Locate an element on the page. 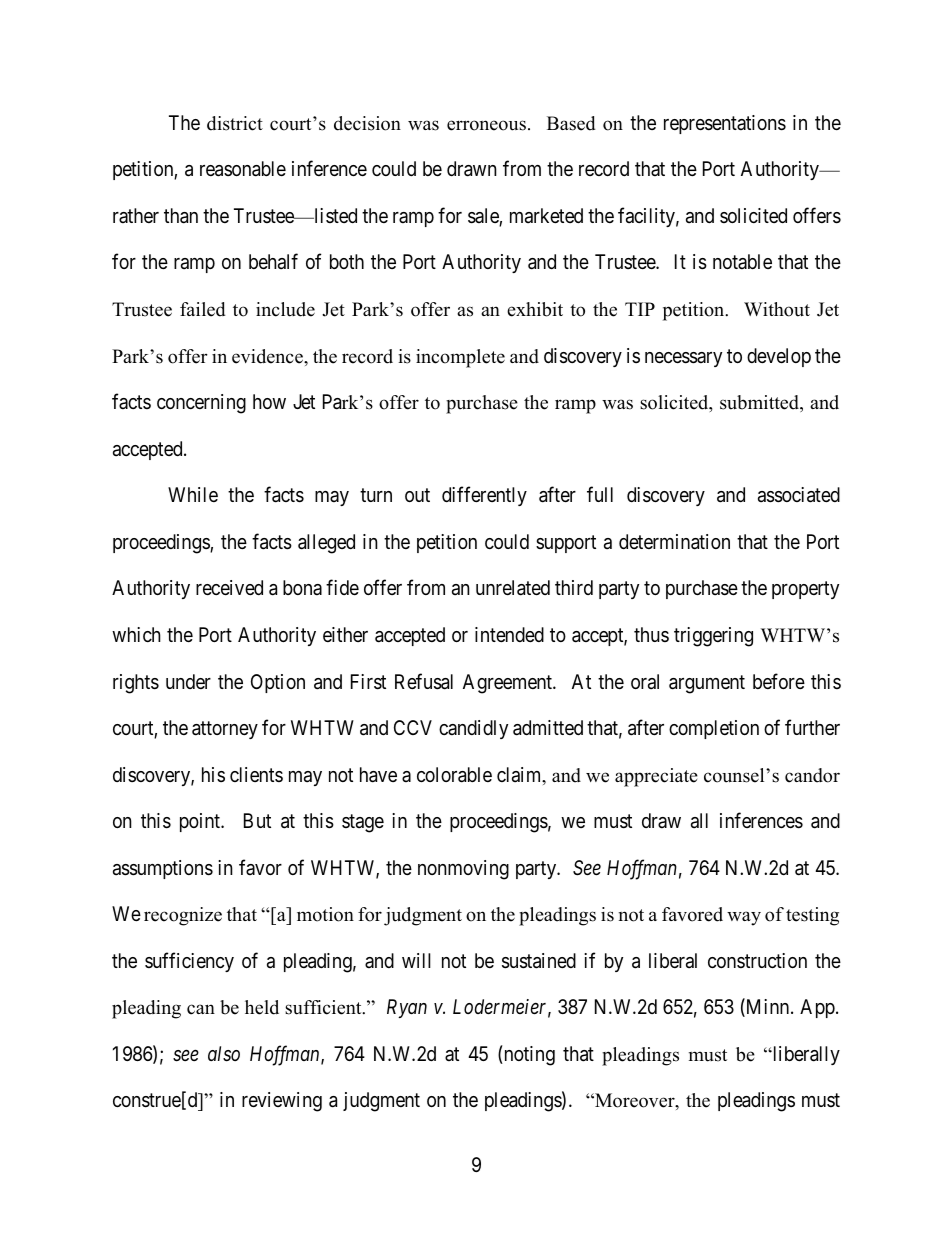 The image size is (952, 1233). completion is located at coordinates (714, 729).
